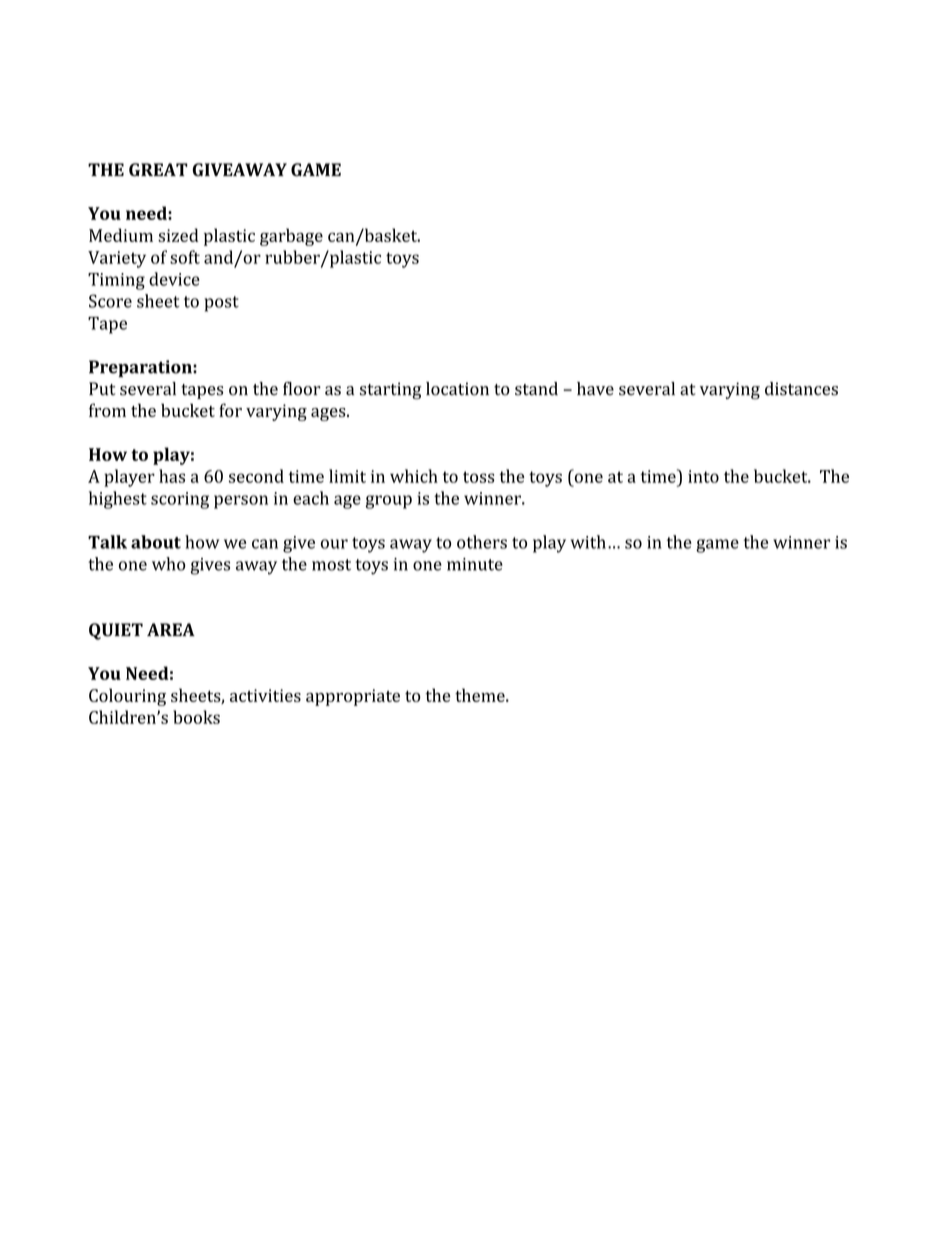 This screenshot has height=1233, width=952. What do you see at coordinates (703, 476) in the screenshot?
I see `into` at bounding box center [703, 476].
